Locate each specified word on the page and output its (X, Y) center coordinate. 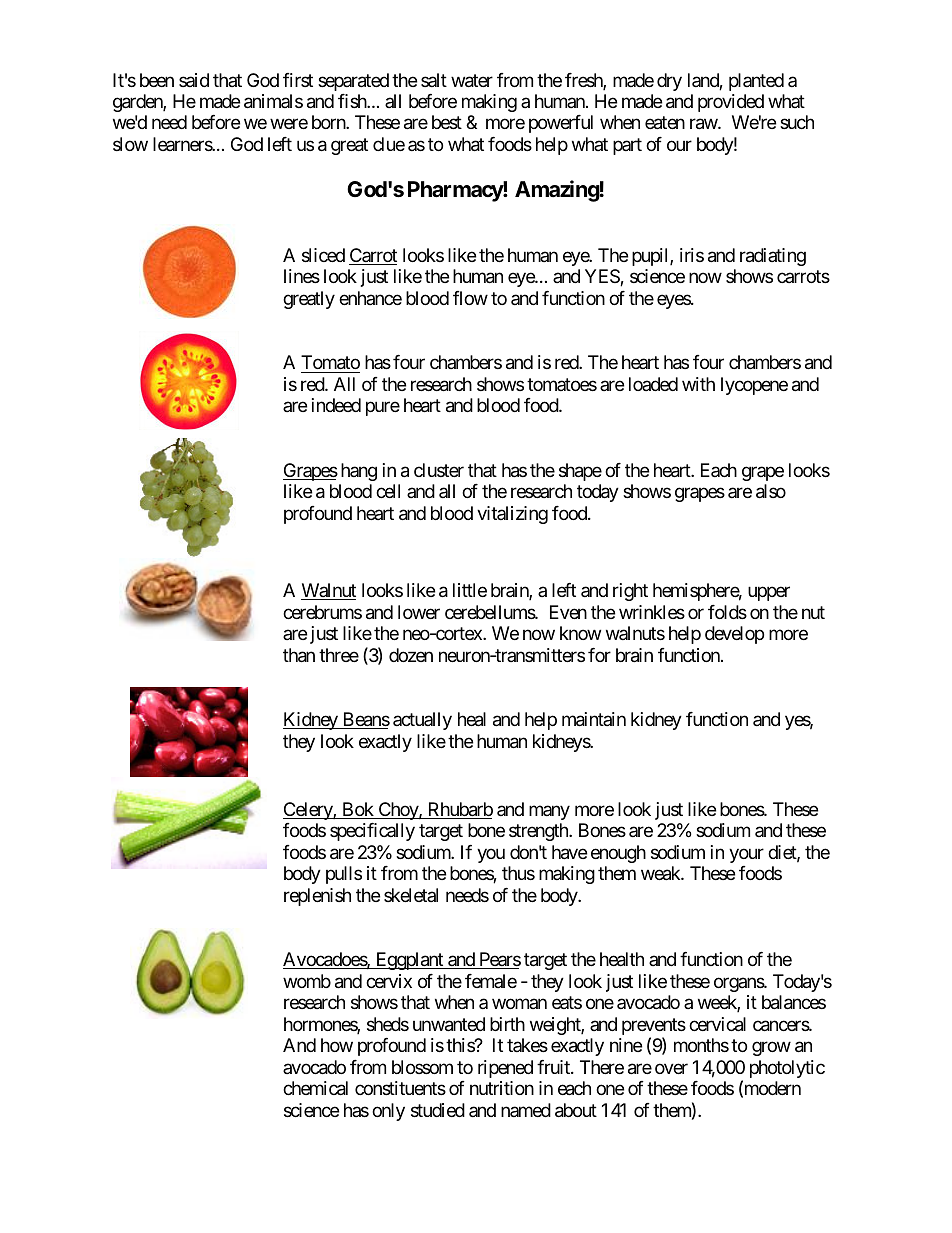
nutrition (502, 1088)
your (746, 855)
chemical (315, 1088)
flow (470, 298)
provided (731, 103)
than (299, 655)
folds (727, 612)
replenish (317, 897)
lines (302, 276)
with (698, 384)
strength (539, 832)
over (671, 1068)
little (470, 590)
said (194, 80)
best (447, 122)
